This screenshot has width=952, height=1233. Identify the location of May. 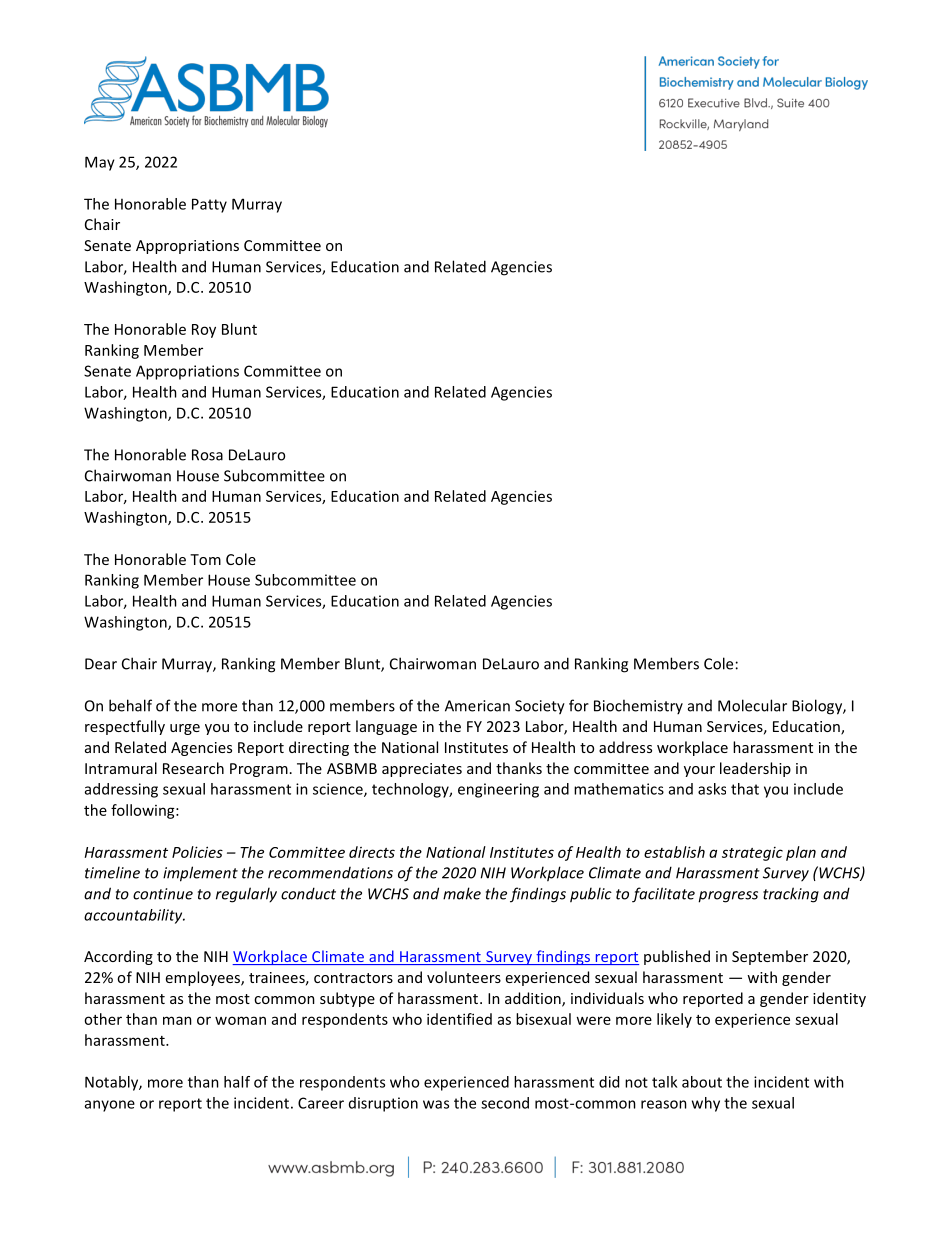
(100, 163).
